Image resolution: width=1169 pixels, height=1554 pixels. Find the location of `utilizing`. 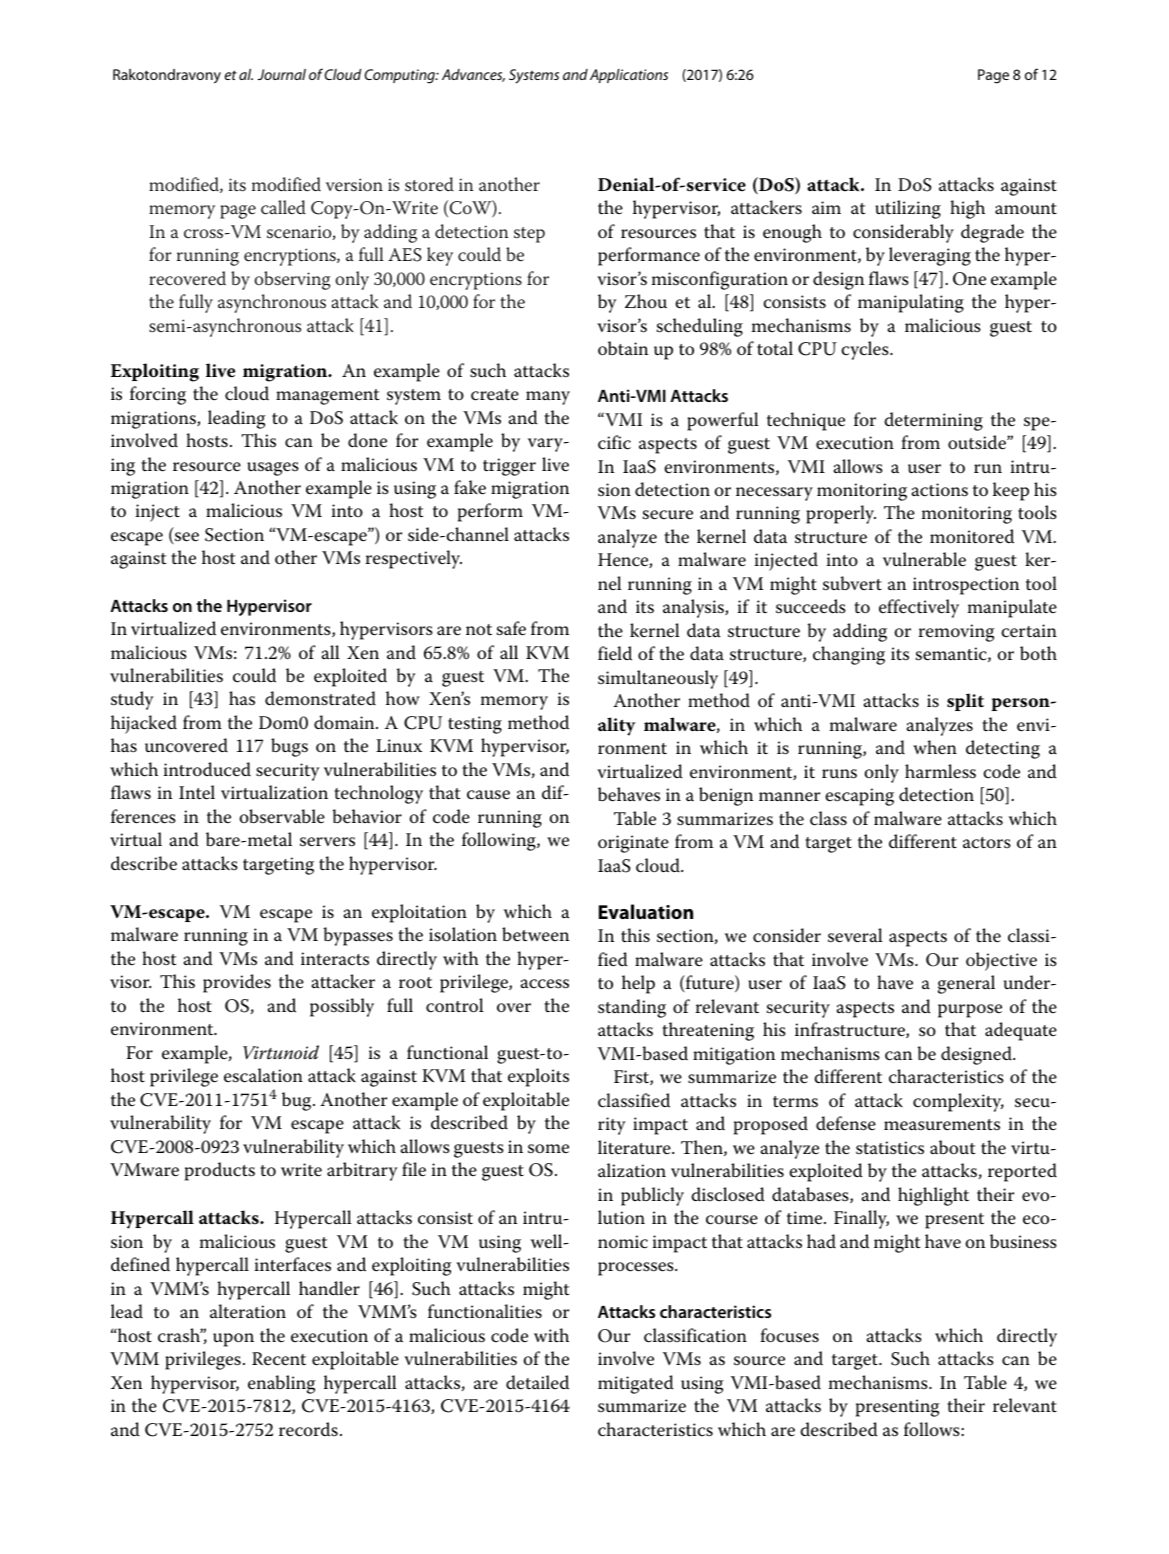

utilizing is located at coordinates (908, 209).
